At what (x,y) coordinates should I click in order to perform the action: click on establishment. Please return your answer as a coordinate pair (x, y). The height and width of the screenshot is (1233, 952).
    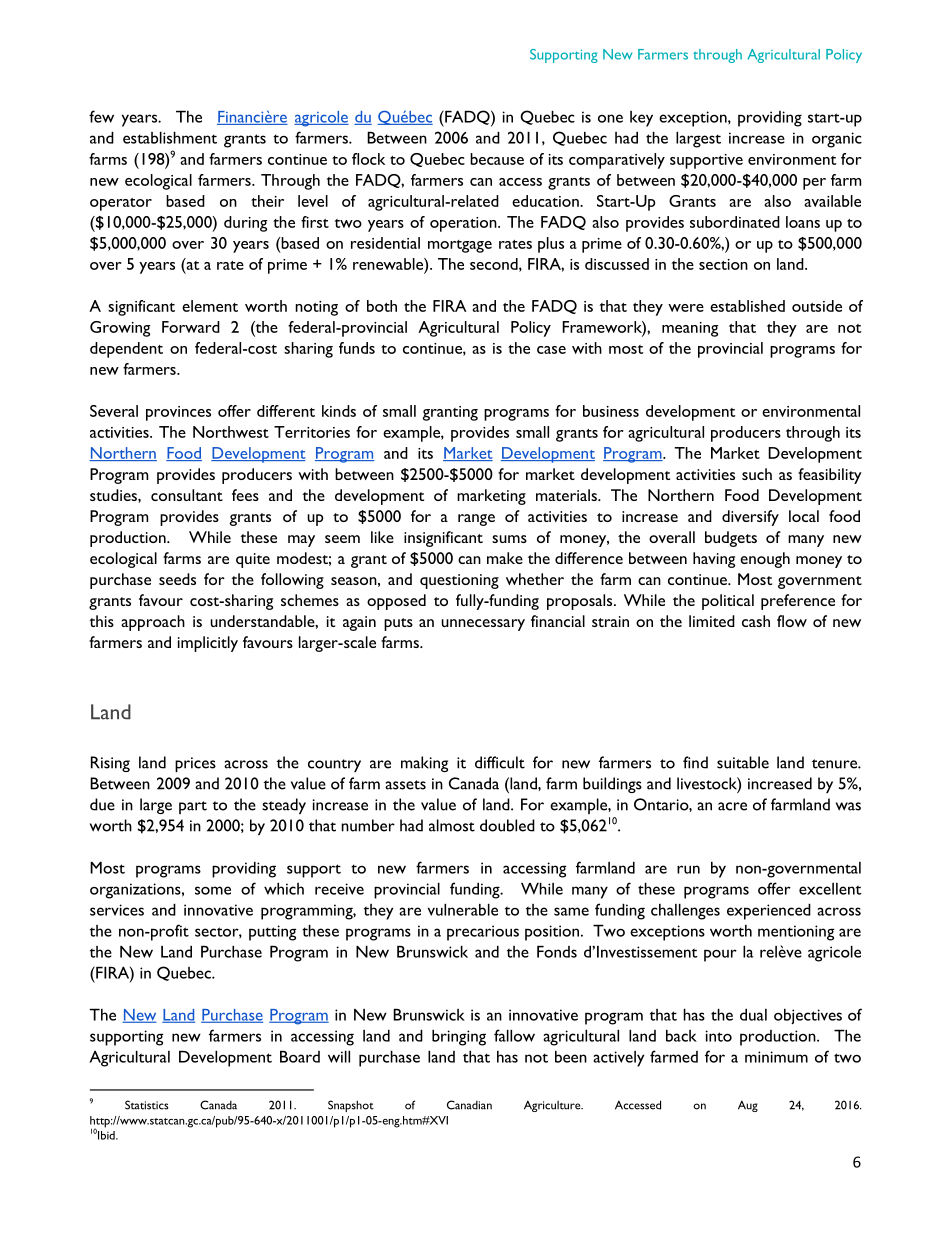
    Looking at the image, I should click on (170, 138).
